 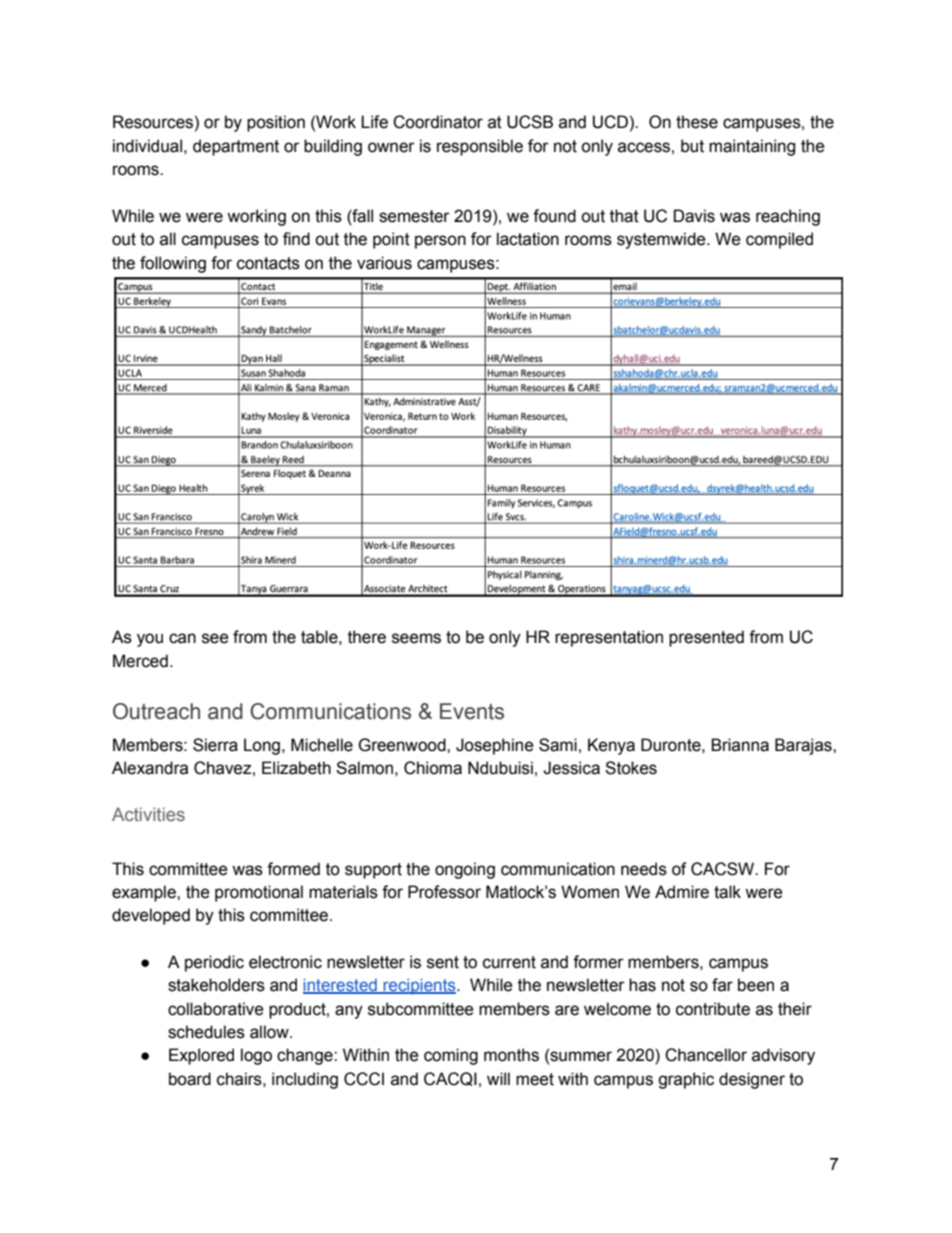 I want to click on maintaining, so click(x=752, y=147).
